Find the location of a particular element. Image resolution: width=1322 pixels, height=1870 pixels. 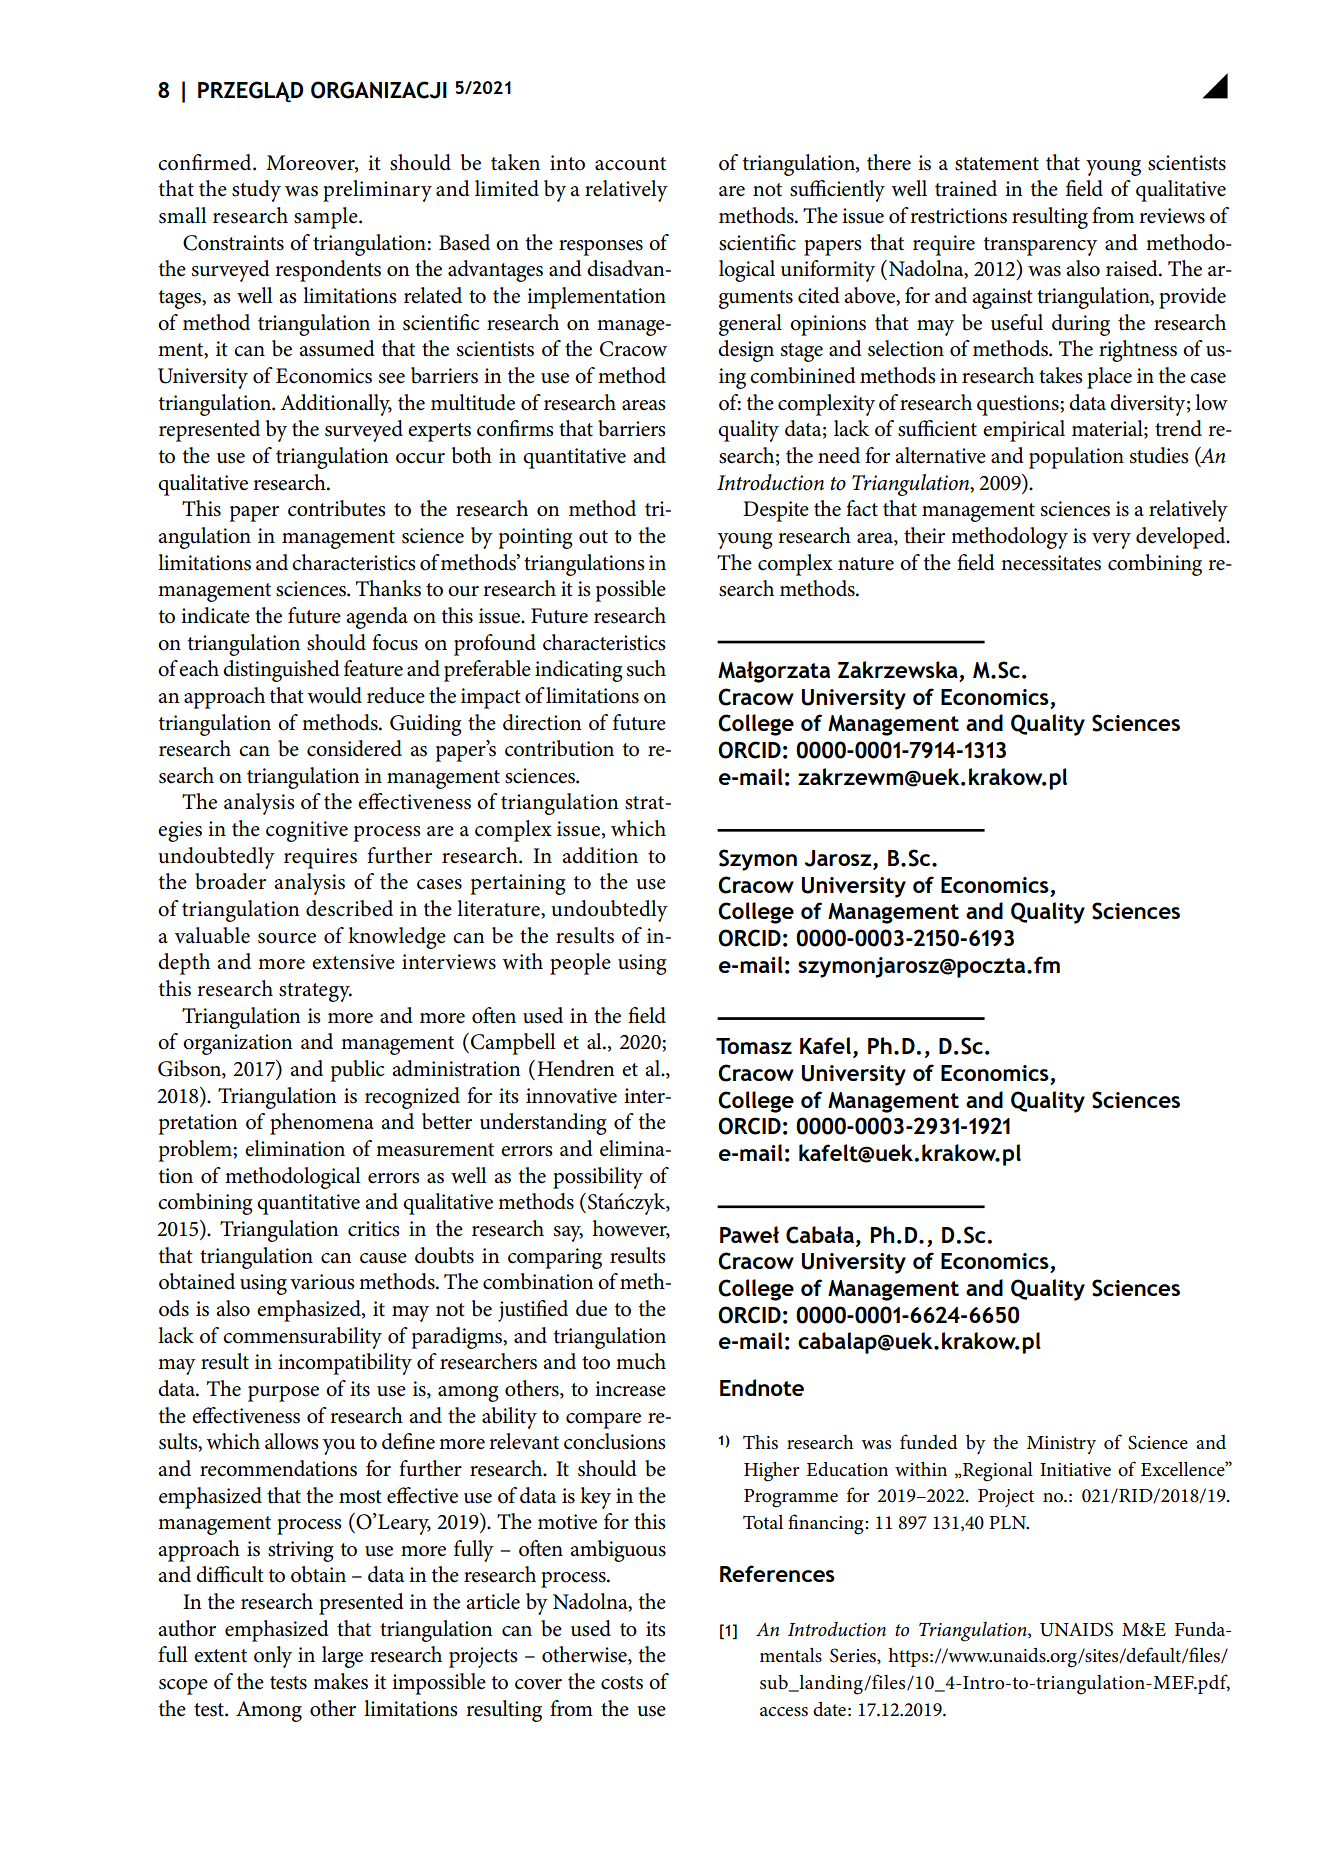

possibility is located at coordinates (598, 1178).
